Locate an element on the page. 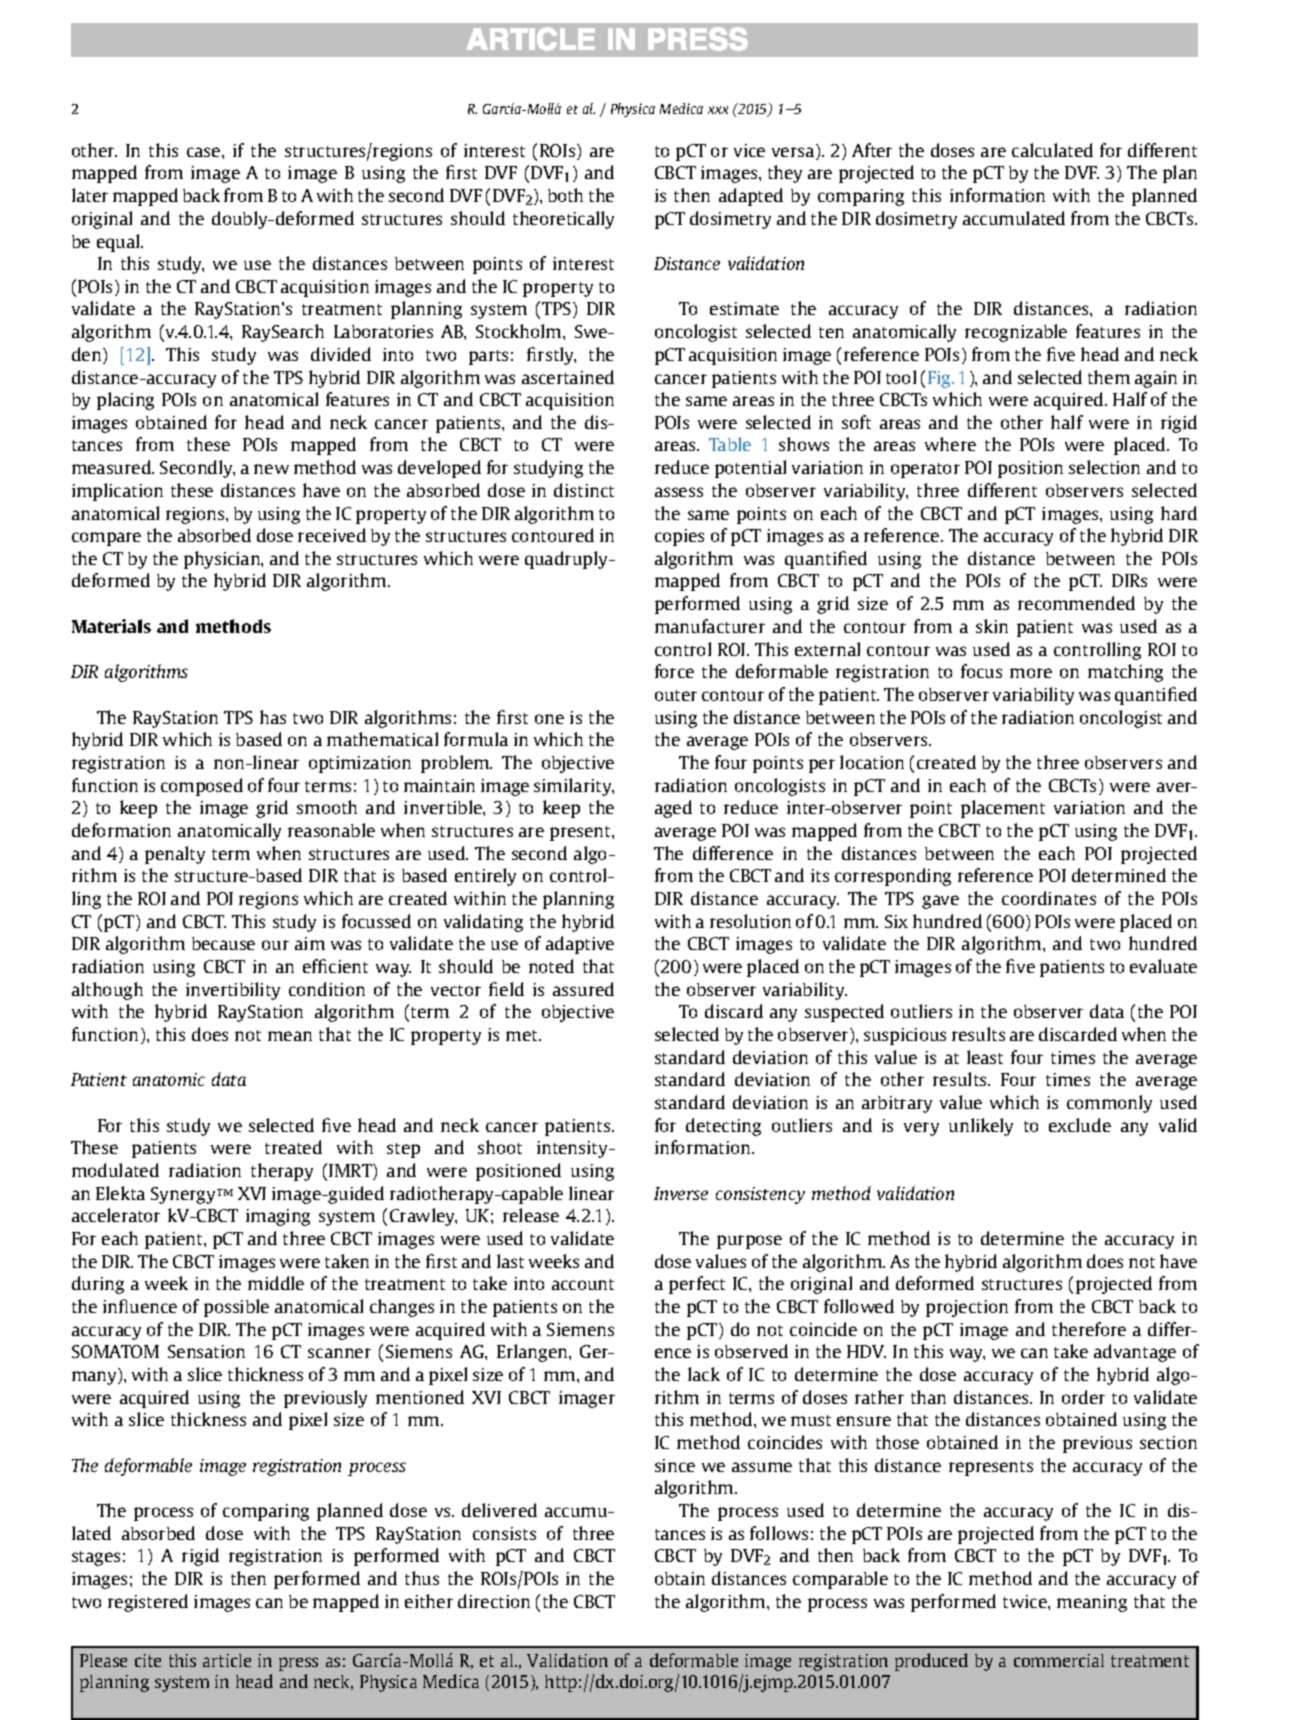 The width and height of the image is (1290, 1720). assess is located at coordinates (679, 492).
